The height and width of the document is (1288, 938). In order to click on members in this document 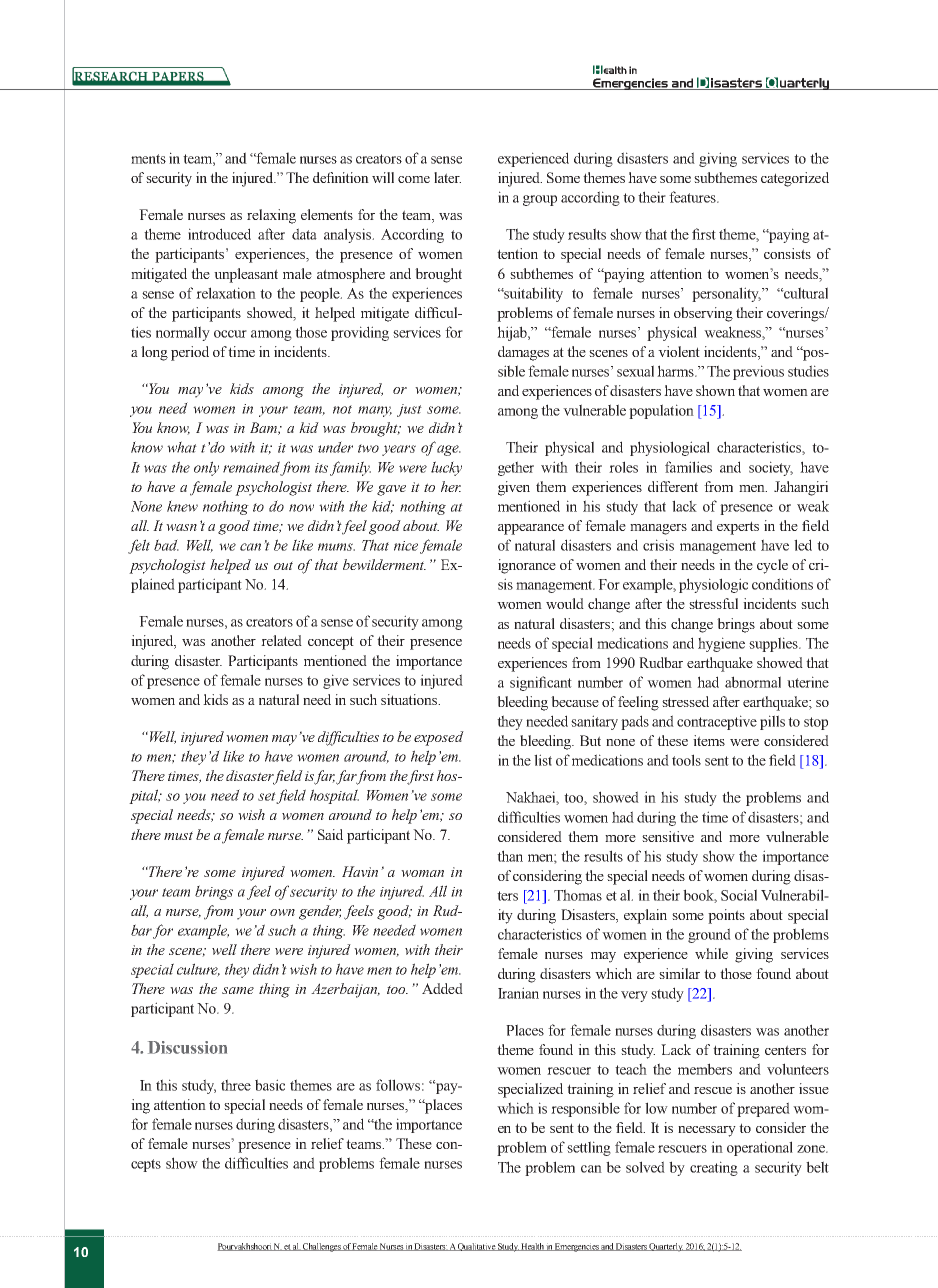, I will do `click(705, 1069)`.
